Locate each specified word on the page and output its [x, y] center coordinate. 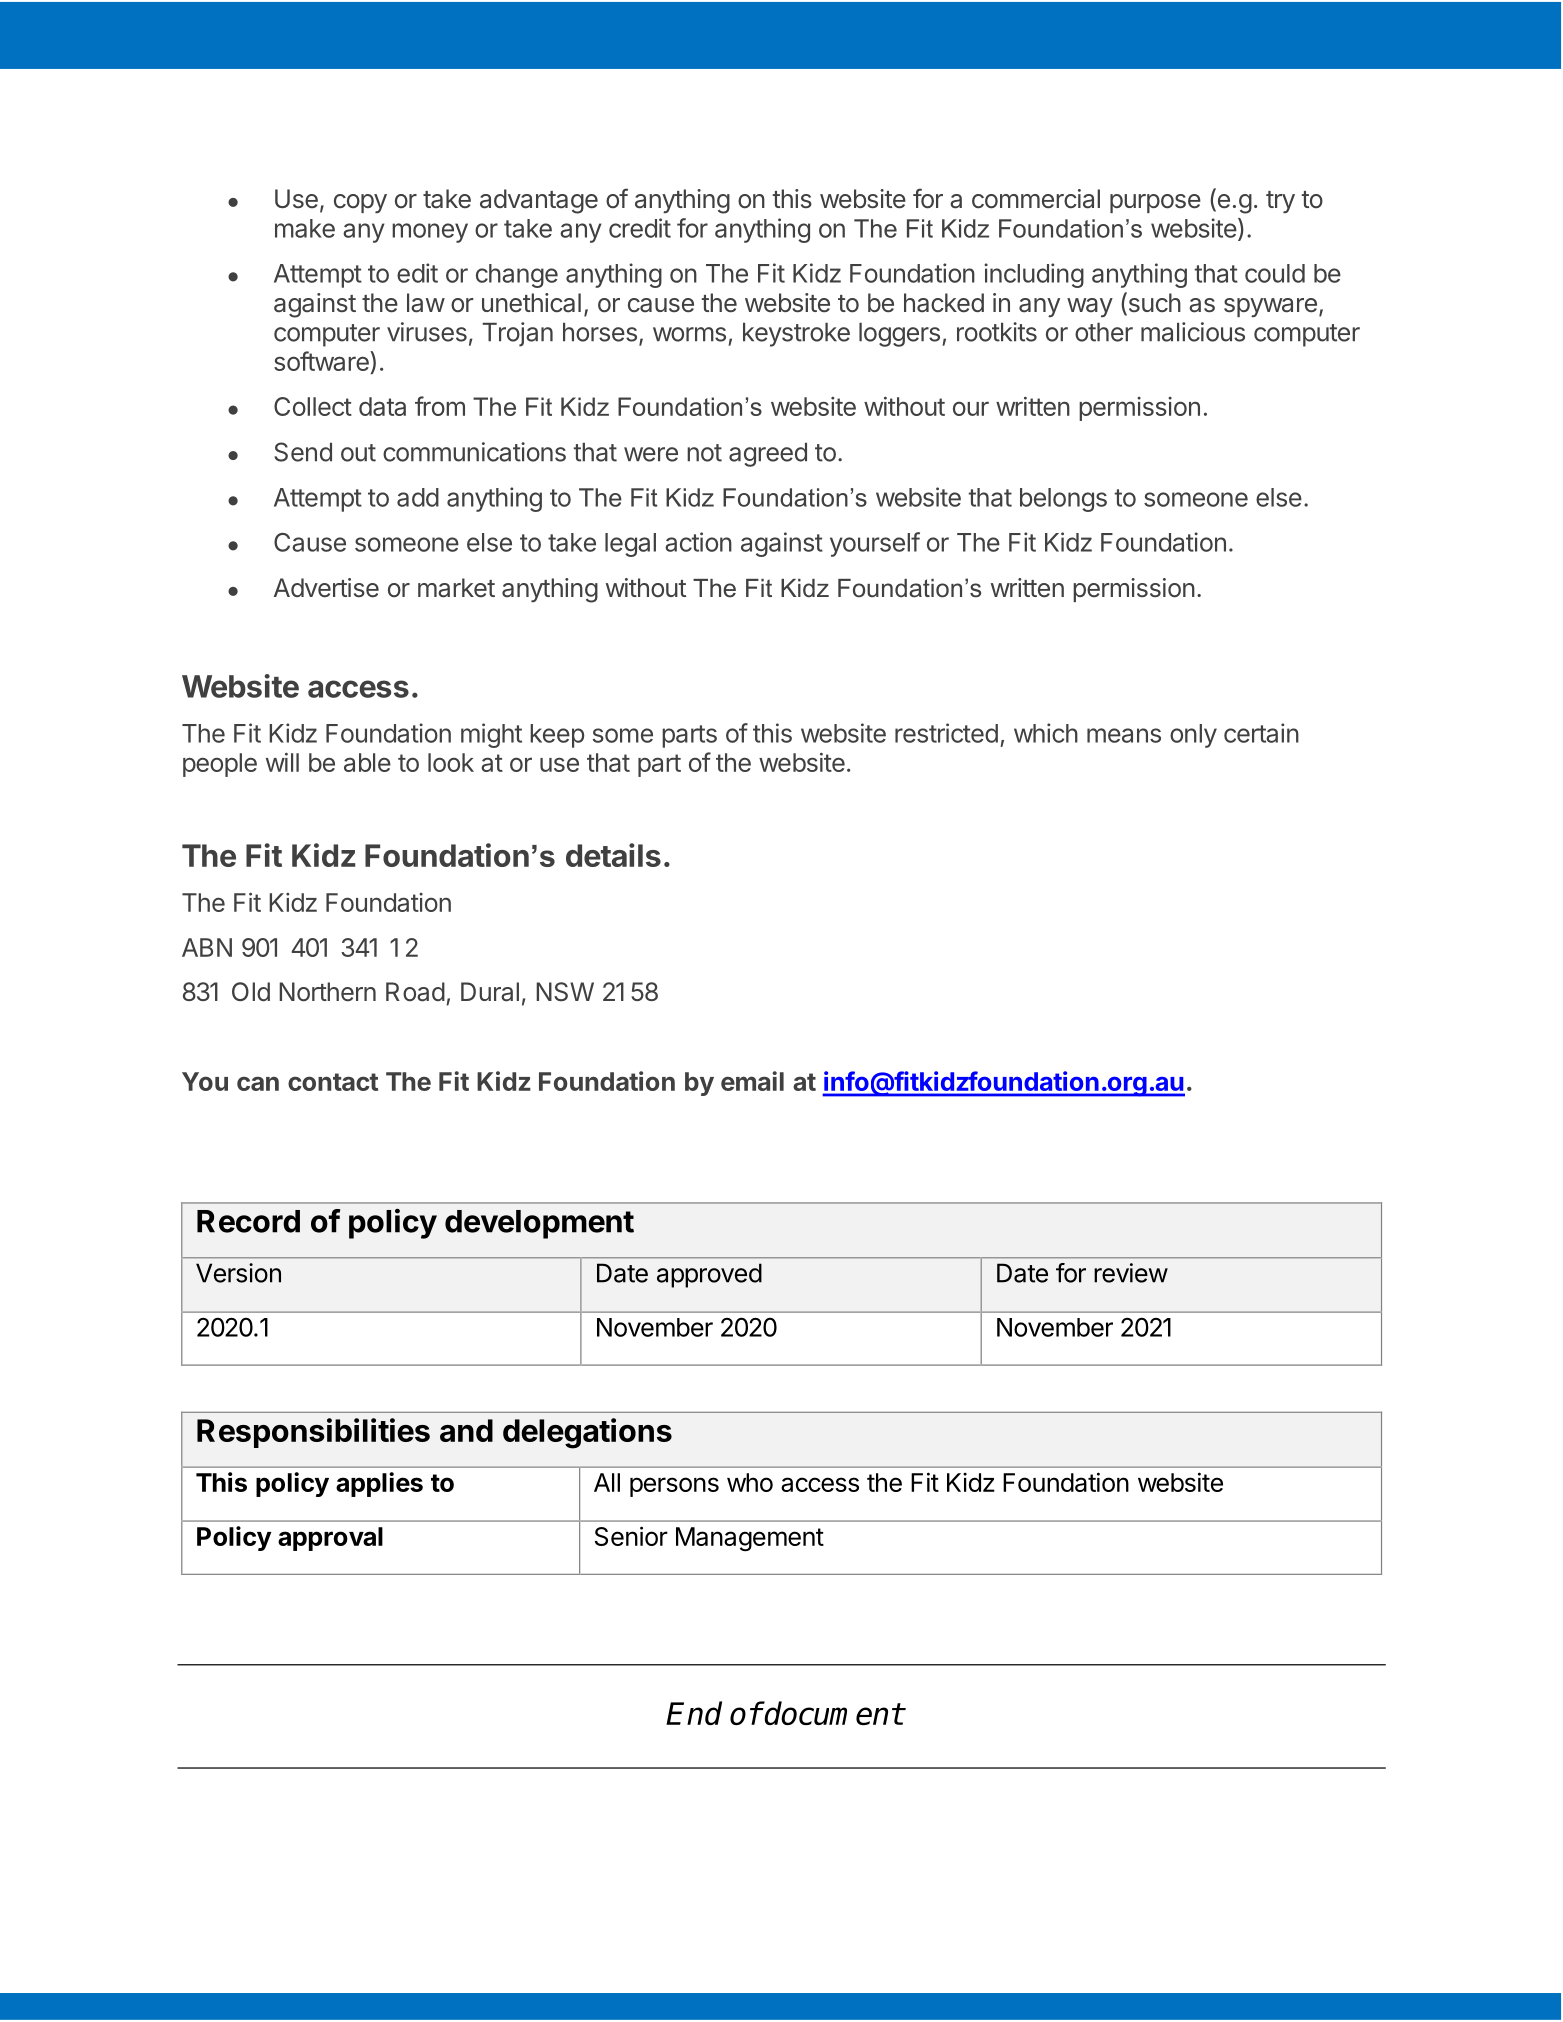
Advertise [326, 588]
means [1124, 735]
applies [379, 1484]
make [305, 228]
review [1131, 1273]
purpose [1155, 203]
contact [333, 1082]
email [752, 1081]
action [698, 542]
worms [689, 334]
